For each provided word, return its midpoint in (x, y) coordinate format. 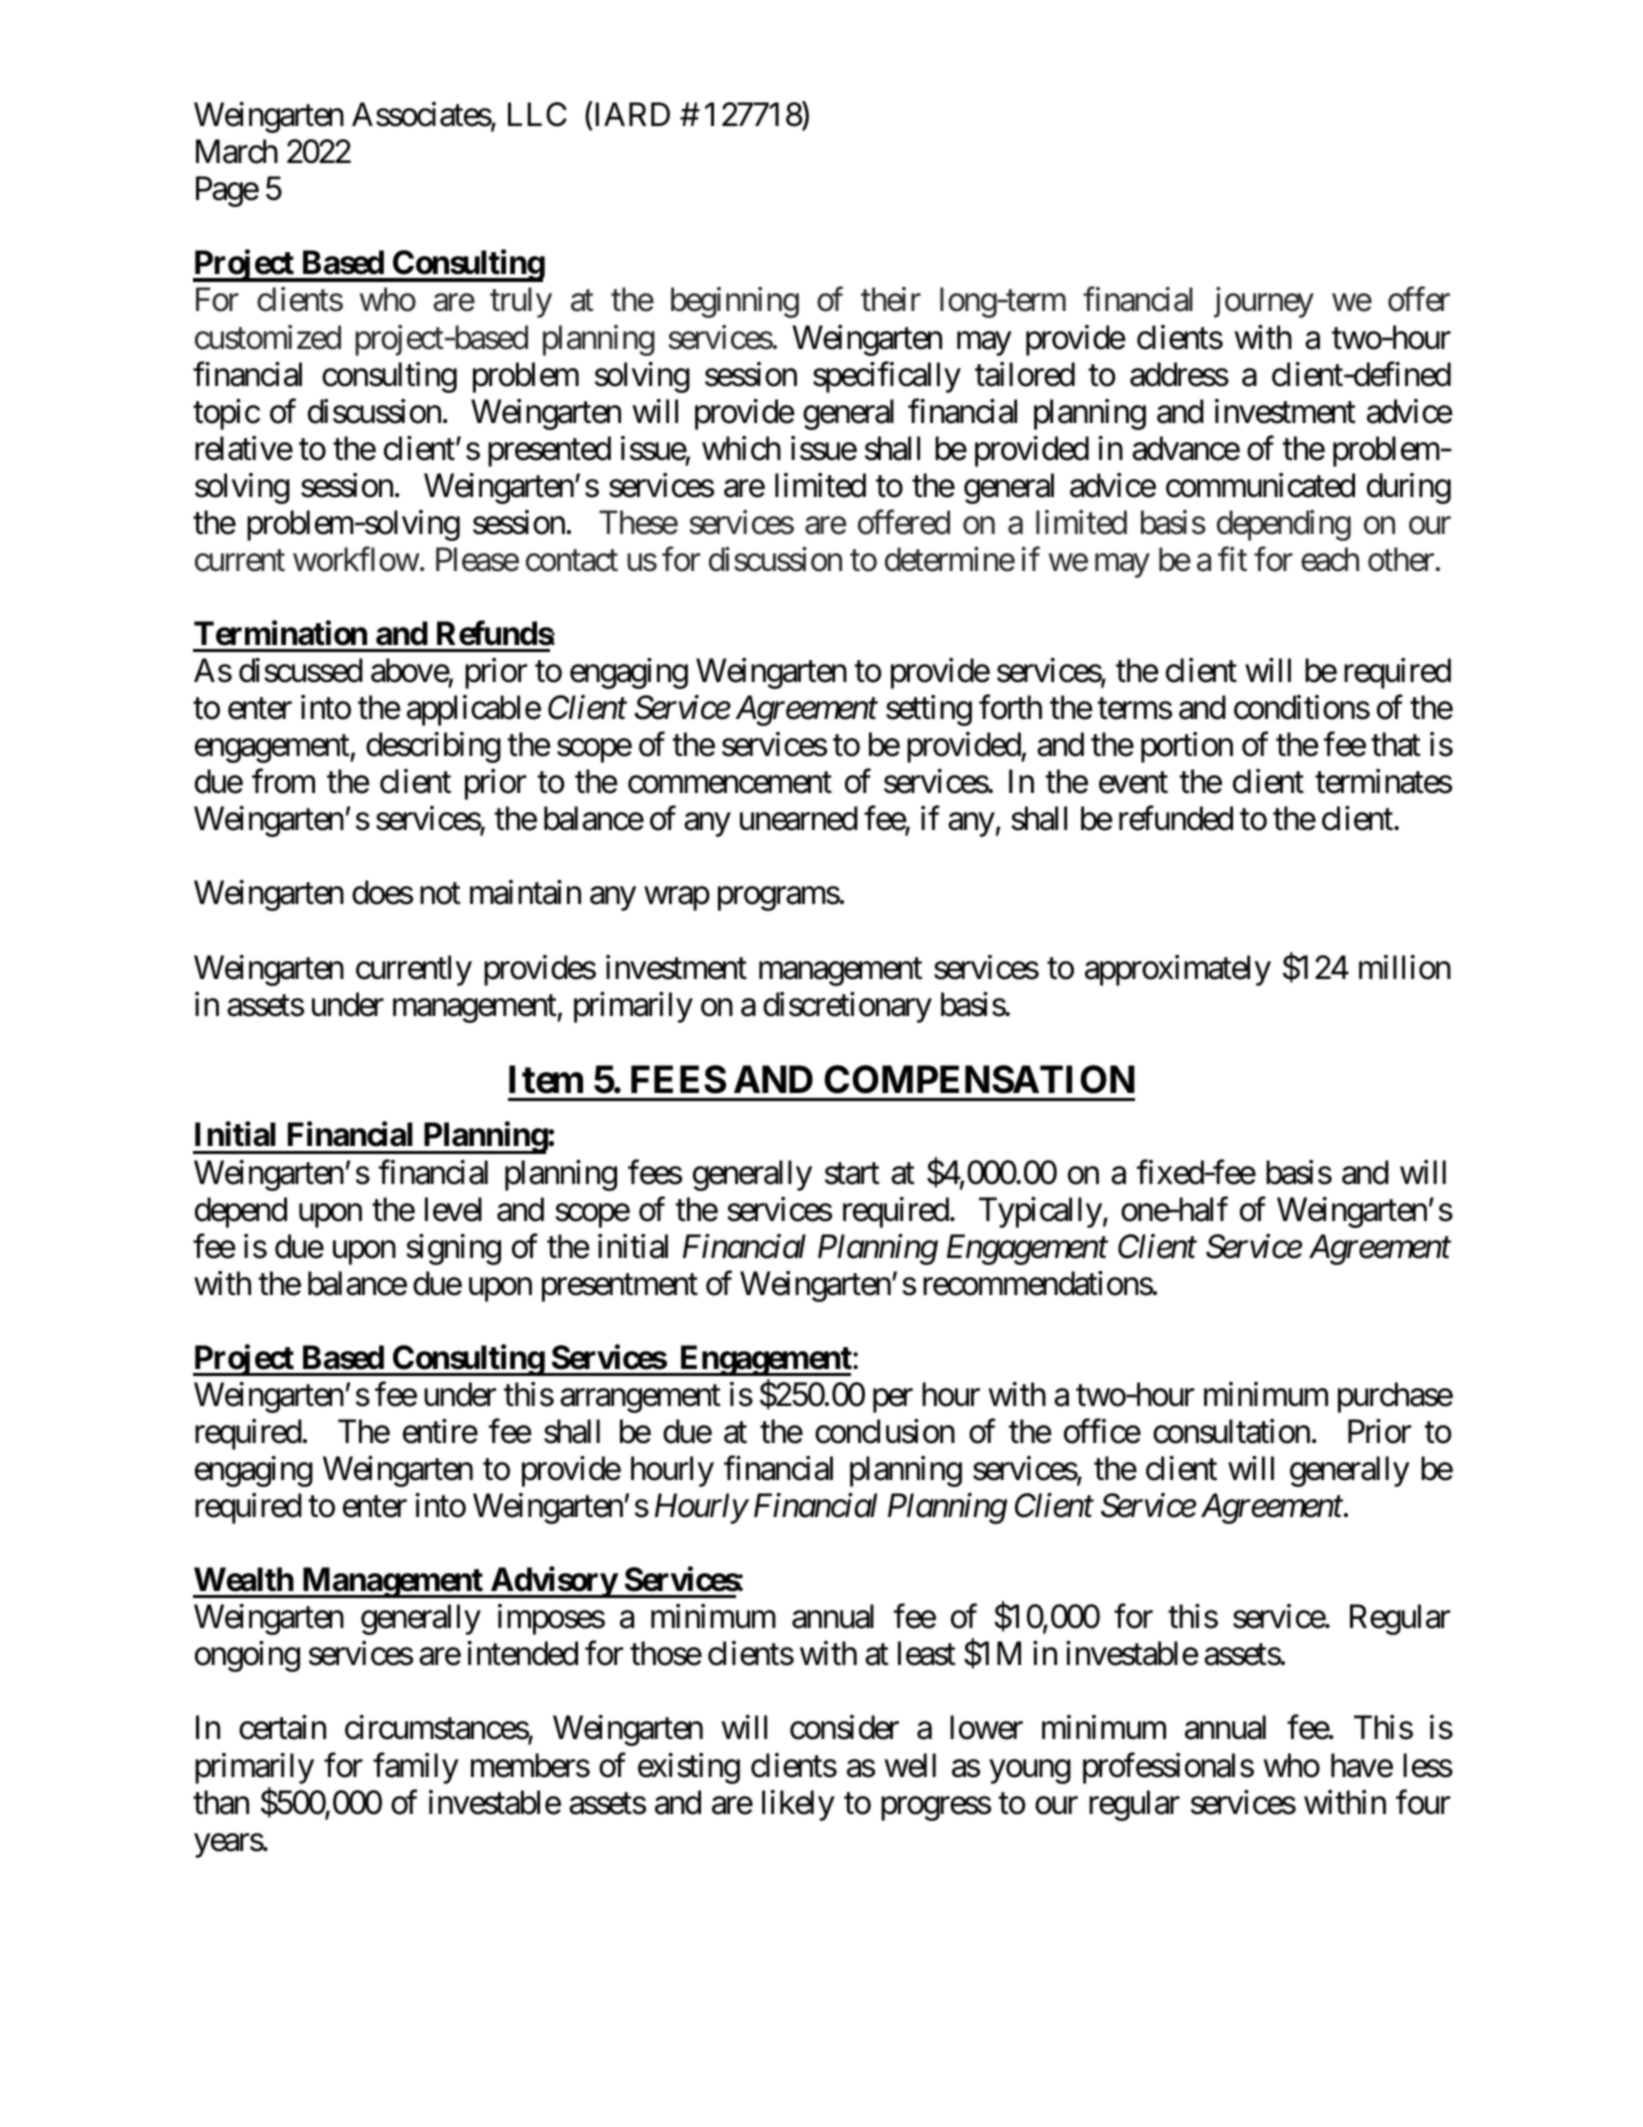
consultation (1231, 1431)
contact (572, 561)
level (453, 1209)
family (416, 1768)
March (237, 151)
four (1423, 1802)
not (440, 894)
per (893, 1401)
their (891, 299)
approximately (1178, 970)
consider (844, 1727)
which (741, 448)
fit (1232, 559)
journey (1264, 302)
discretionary (847, 1007)
